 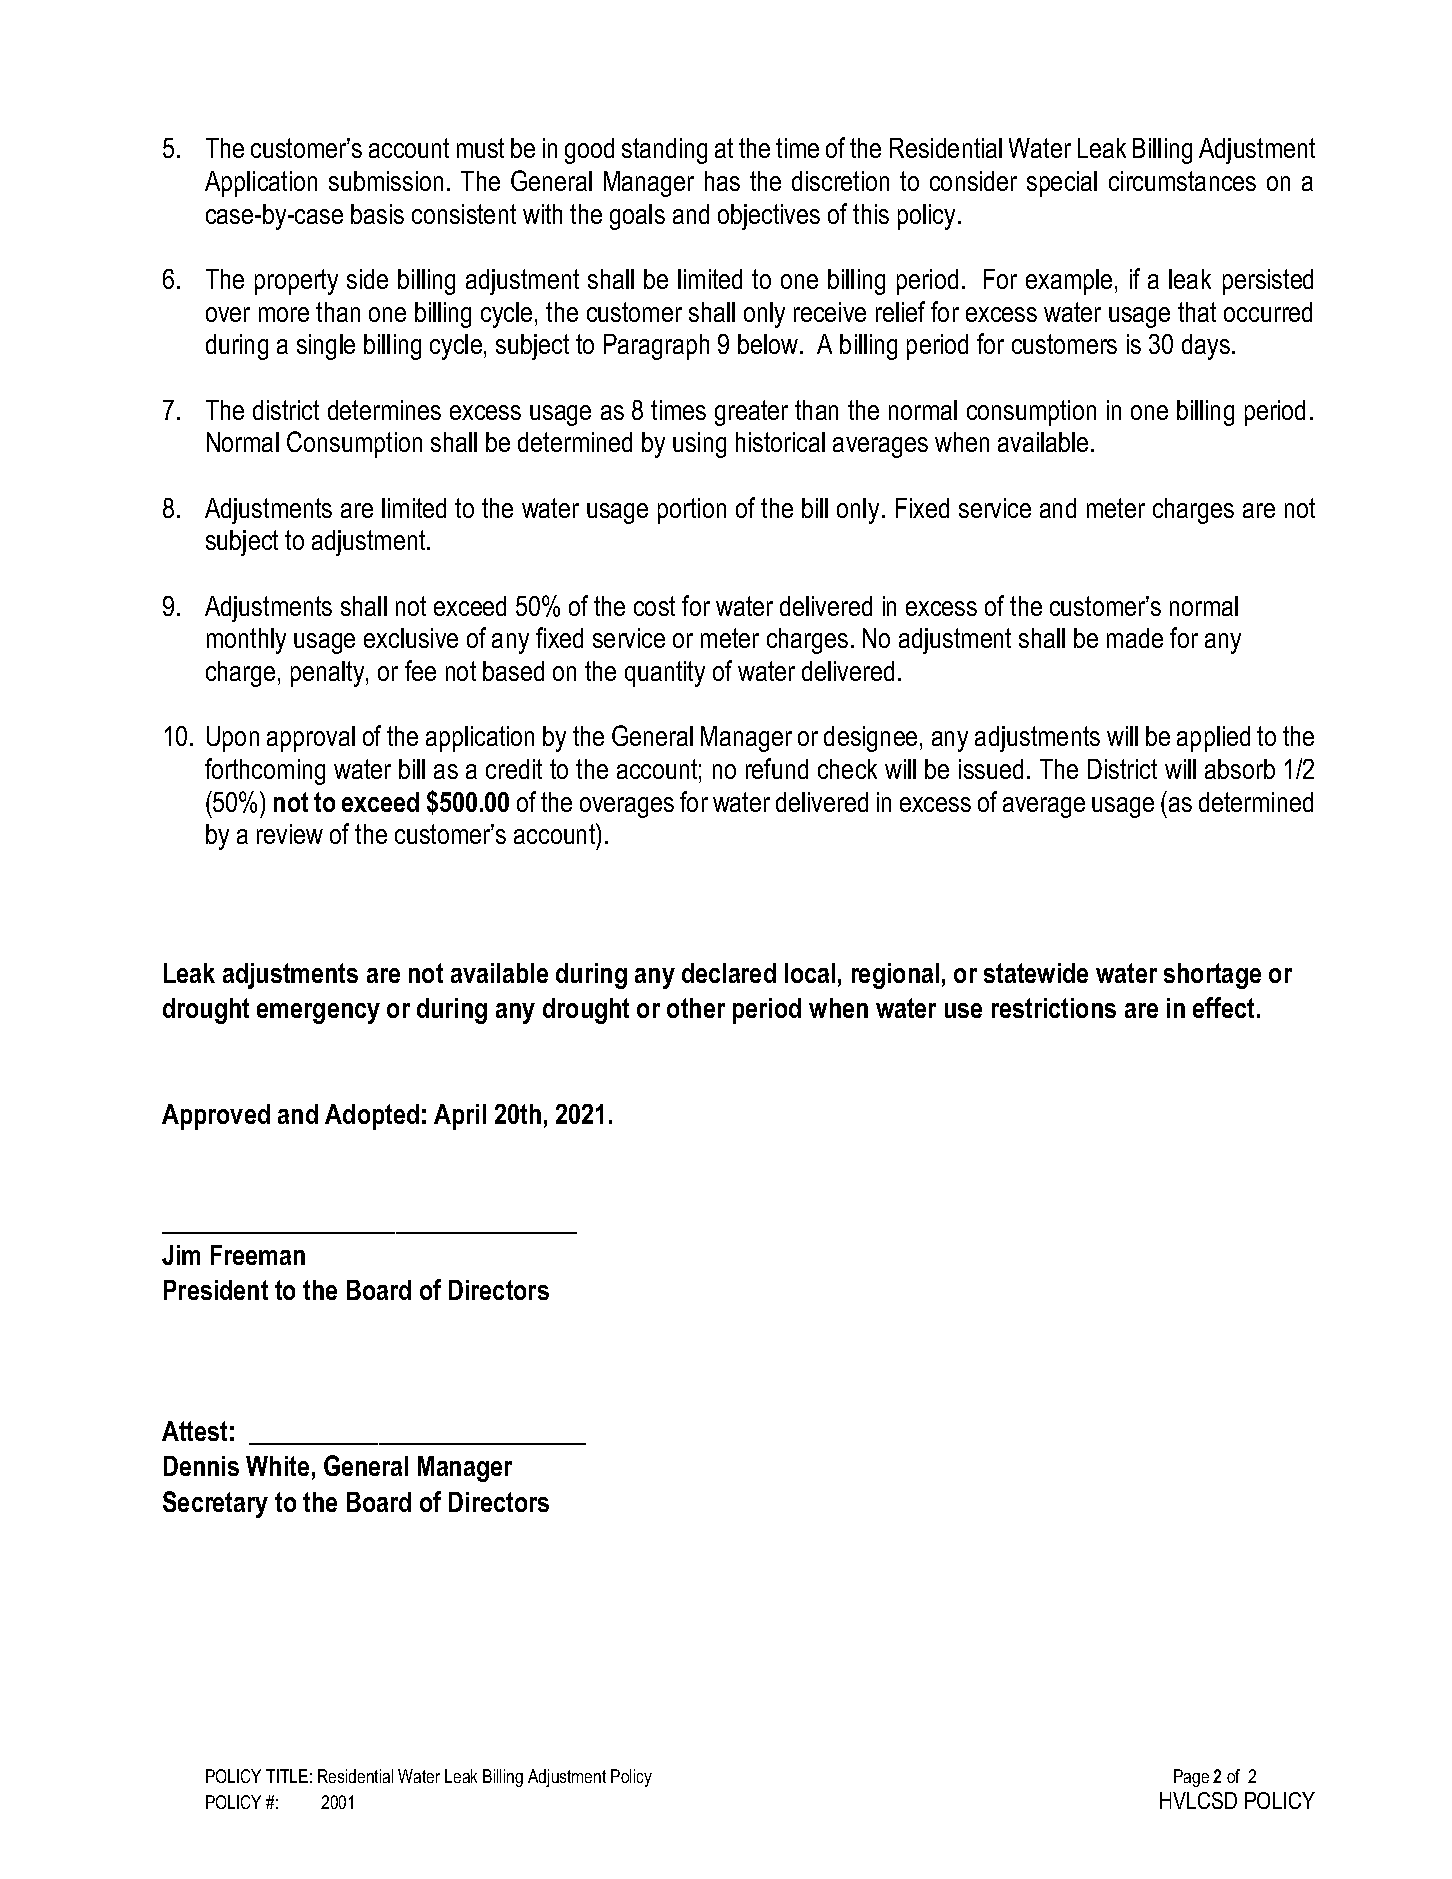 I want to click on refund, so click(x=777, y=768).
